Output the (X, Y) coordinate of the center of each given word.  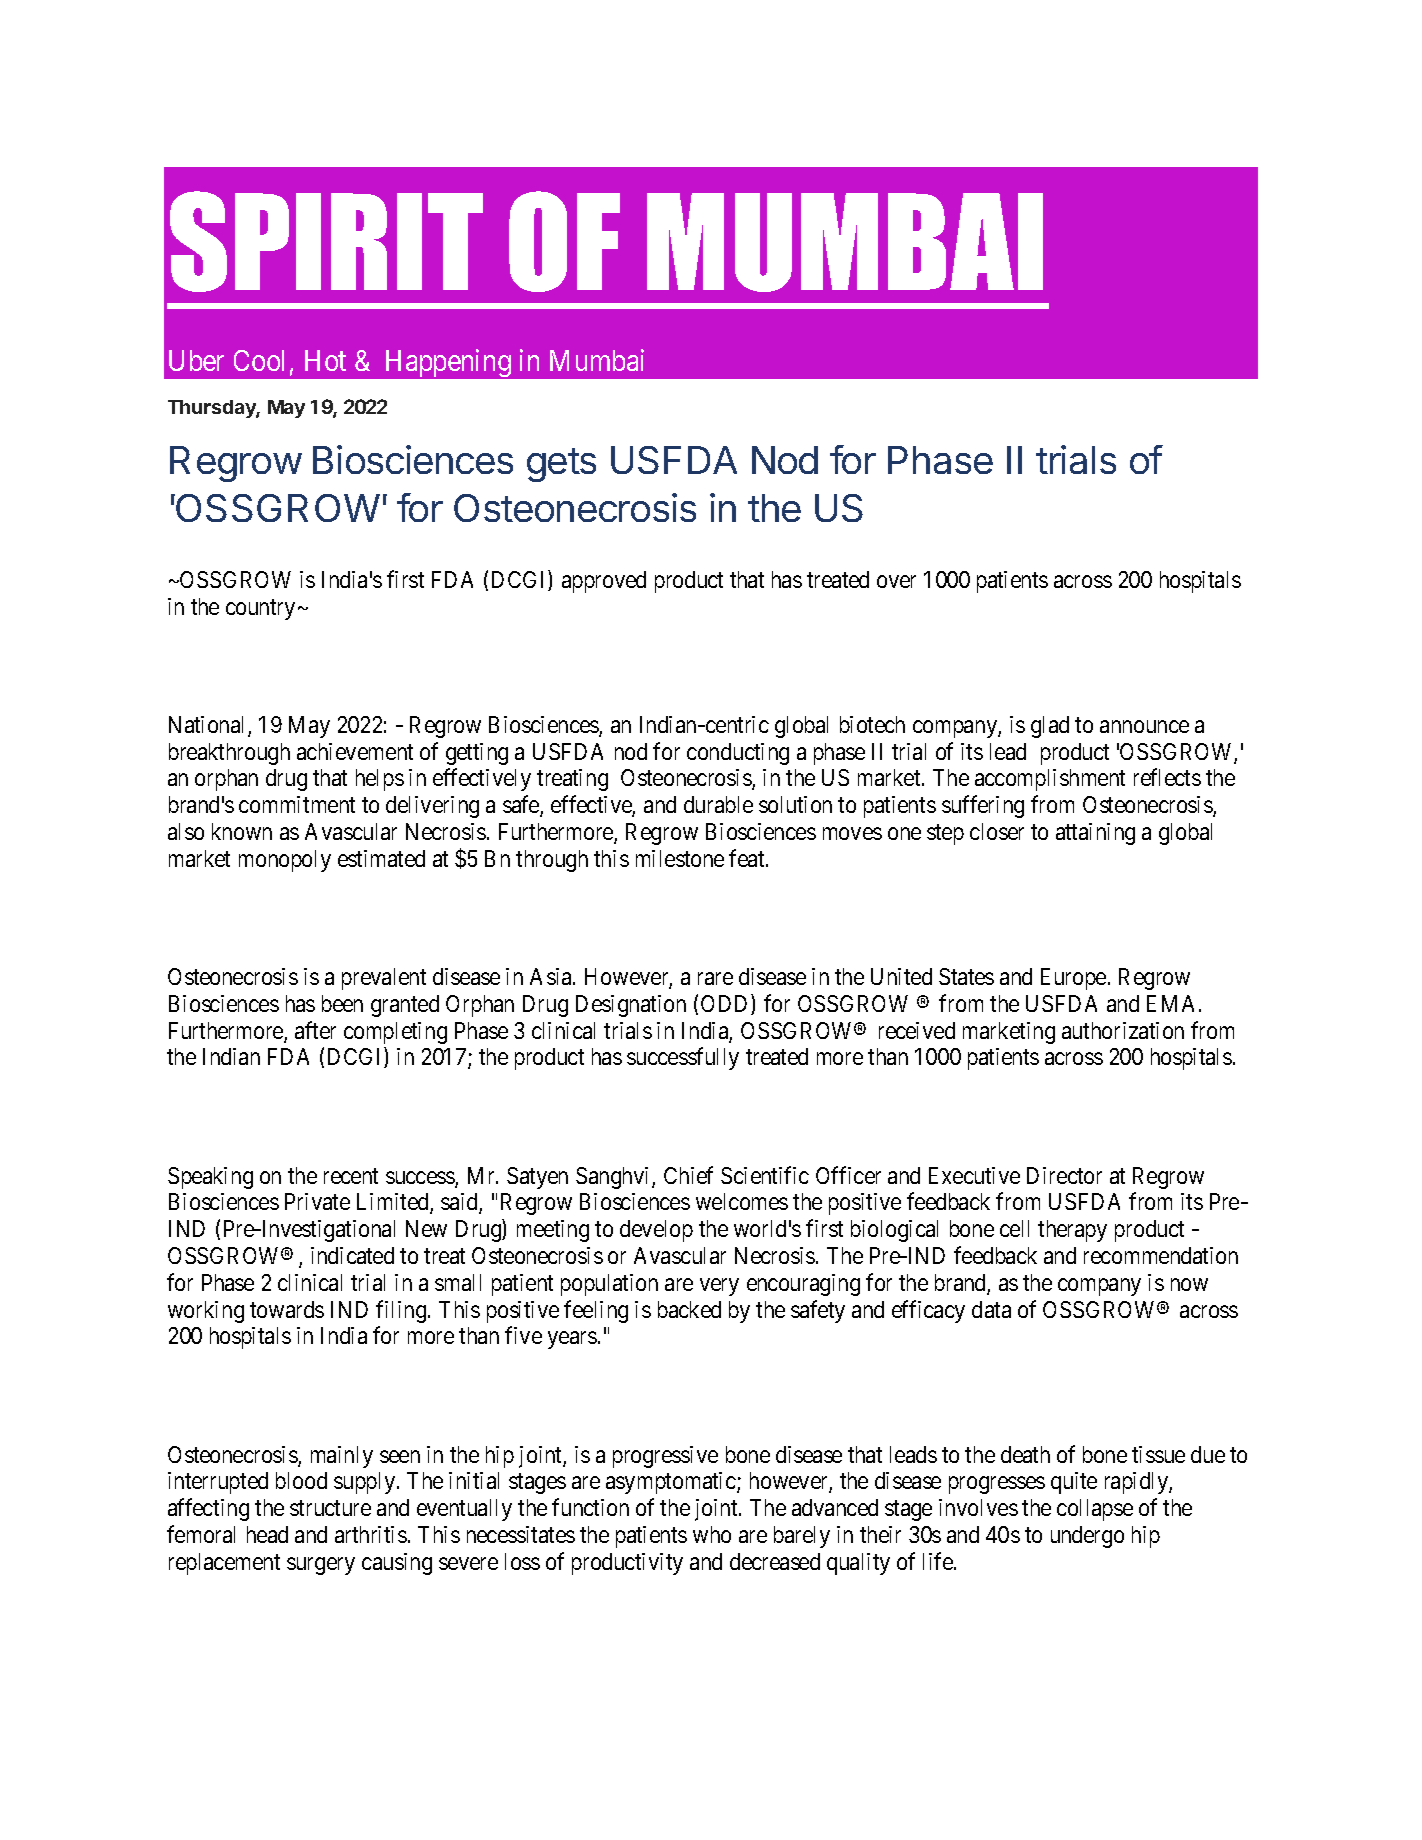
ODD (726, 1004)
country (260, 609)
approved (604, 582)
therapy (1072, 1231)
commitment (297, 804)
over (896, 581)
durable (718, 804)
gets (561, 465)
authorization (1123, 1030)
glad (1050, 727)
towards (287, 1309)
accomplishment (1050, 780)
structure (330, 1508)
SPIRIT (326, 241)
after (315, 1030)
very (719, 1287)
